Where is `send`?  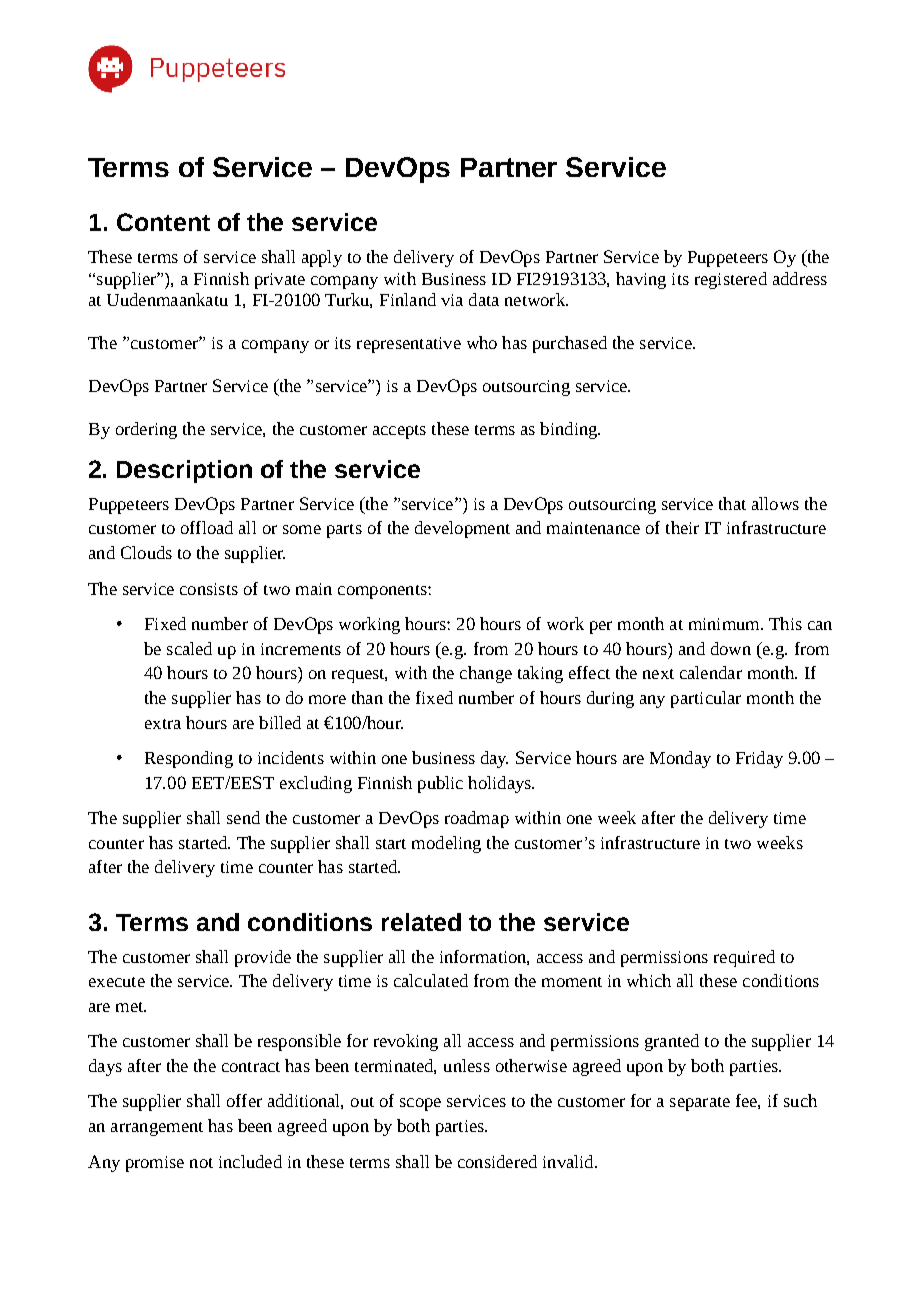 send is located at coordinates (243, 817).
